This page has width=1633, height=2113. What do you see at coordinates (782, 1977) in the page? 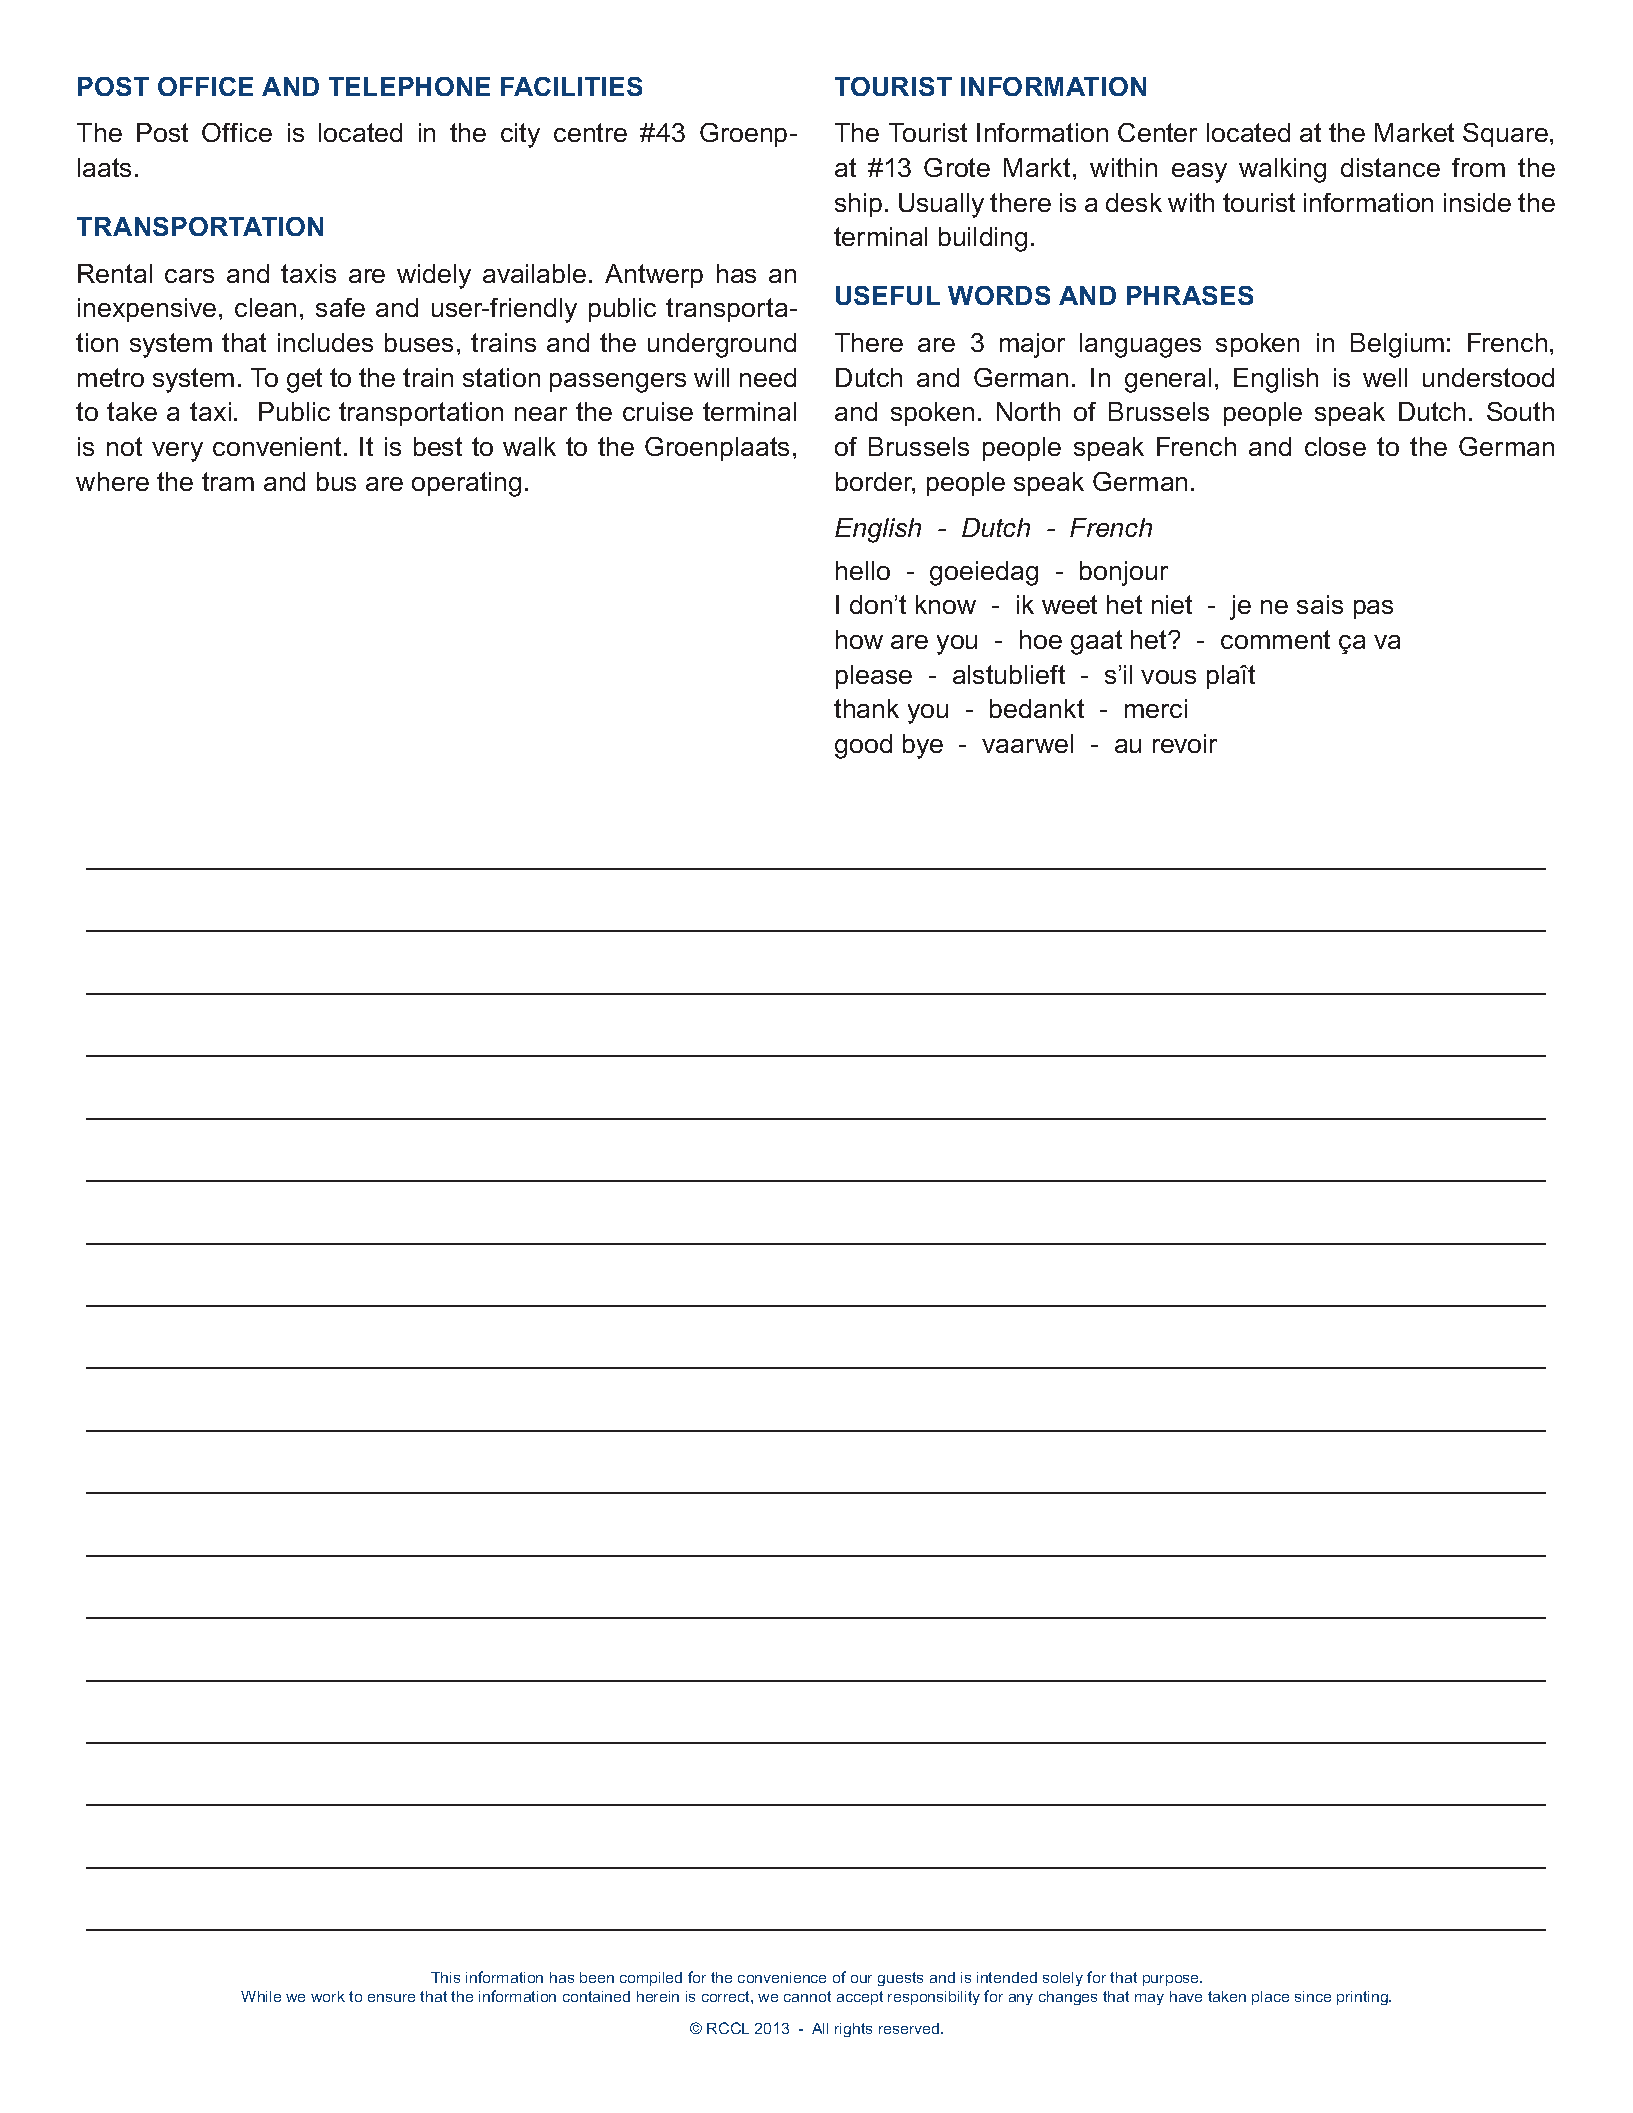
I see `convenience` at bounding box center [782, 1977].
